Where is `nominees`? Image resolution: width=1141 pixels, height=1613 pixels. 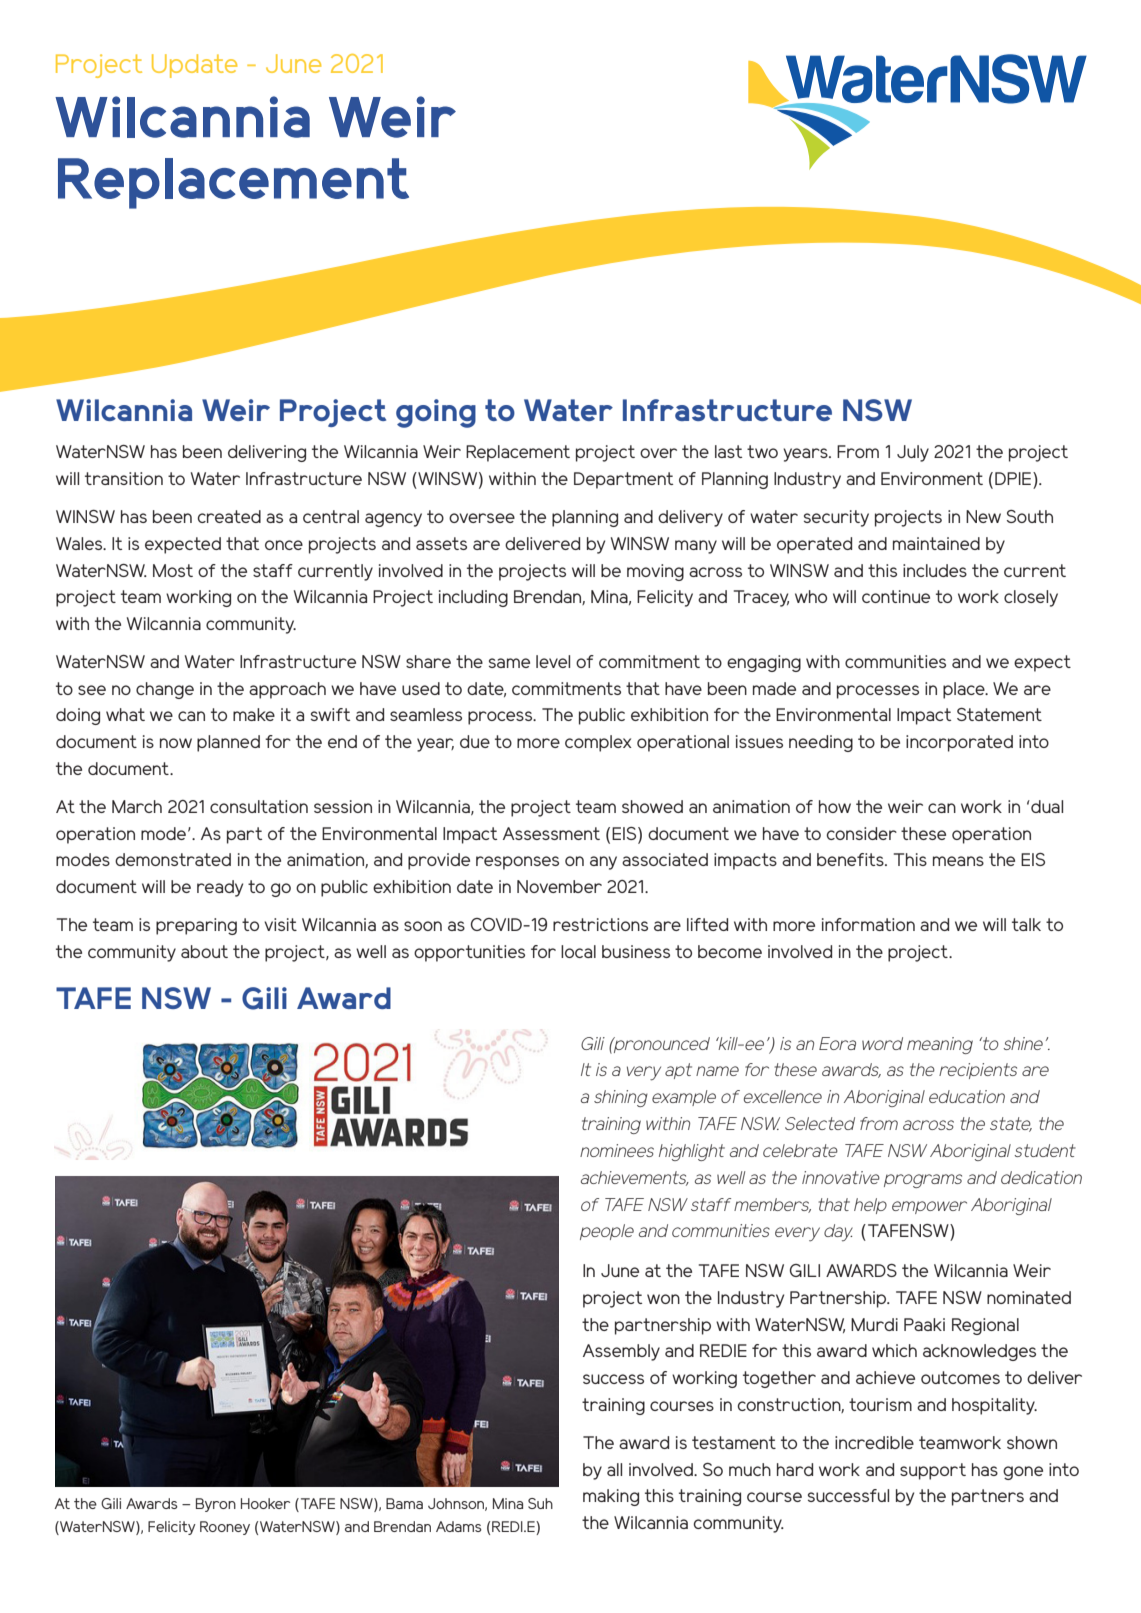 nominees is located at coordinates (617, 1150).
